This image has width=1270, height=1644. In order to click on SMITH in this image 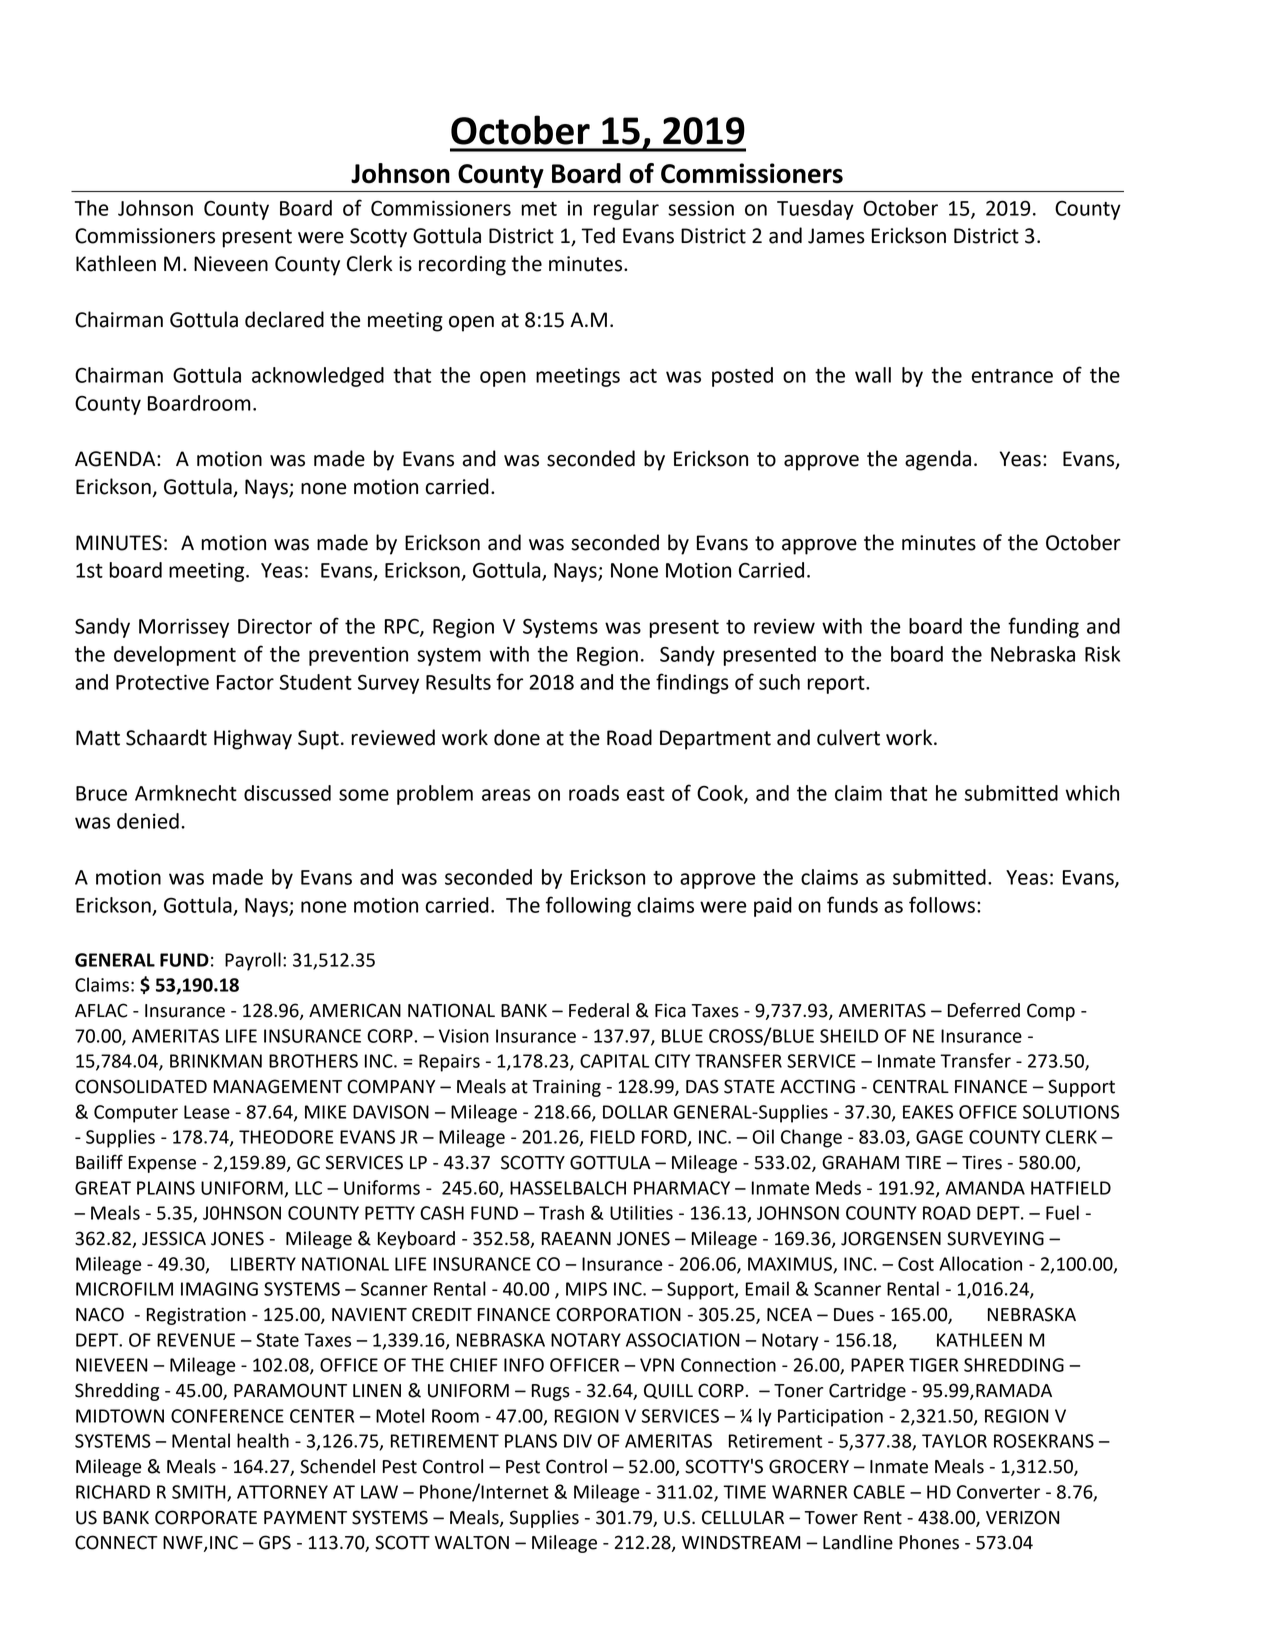, I will do `click(200, 1493)`.
